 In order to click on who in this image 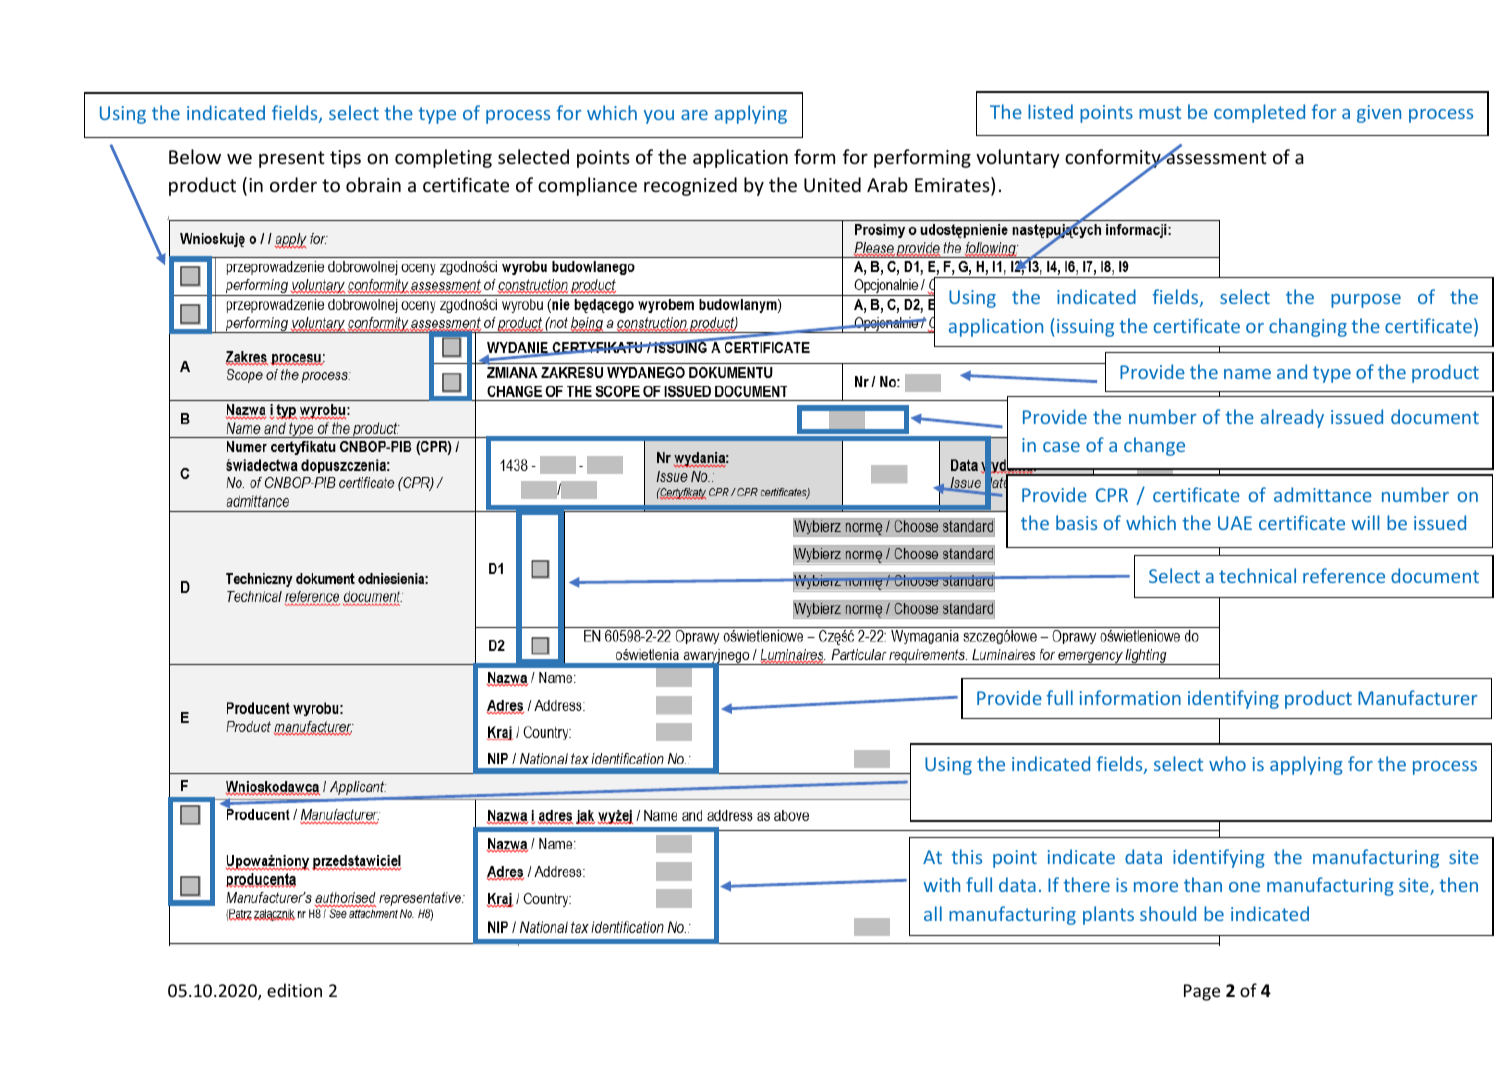, I will do `click(1227, 763)`.
